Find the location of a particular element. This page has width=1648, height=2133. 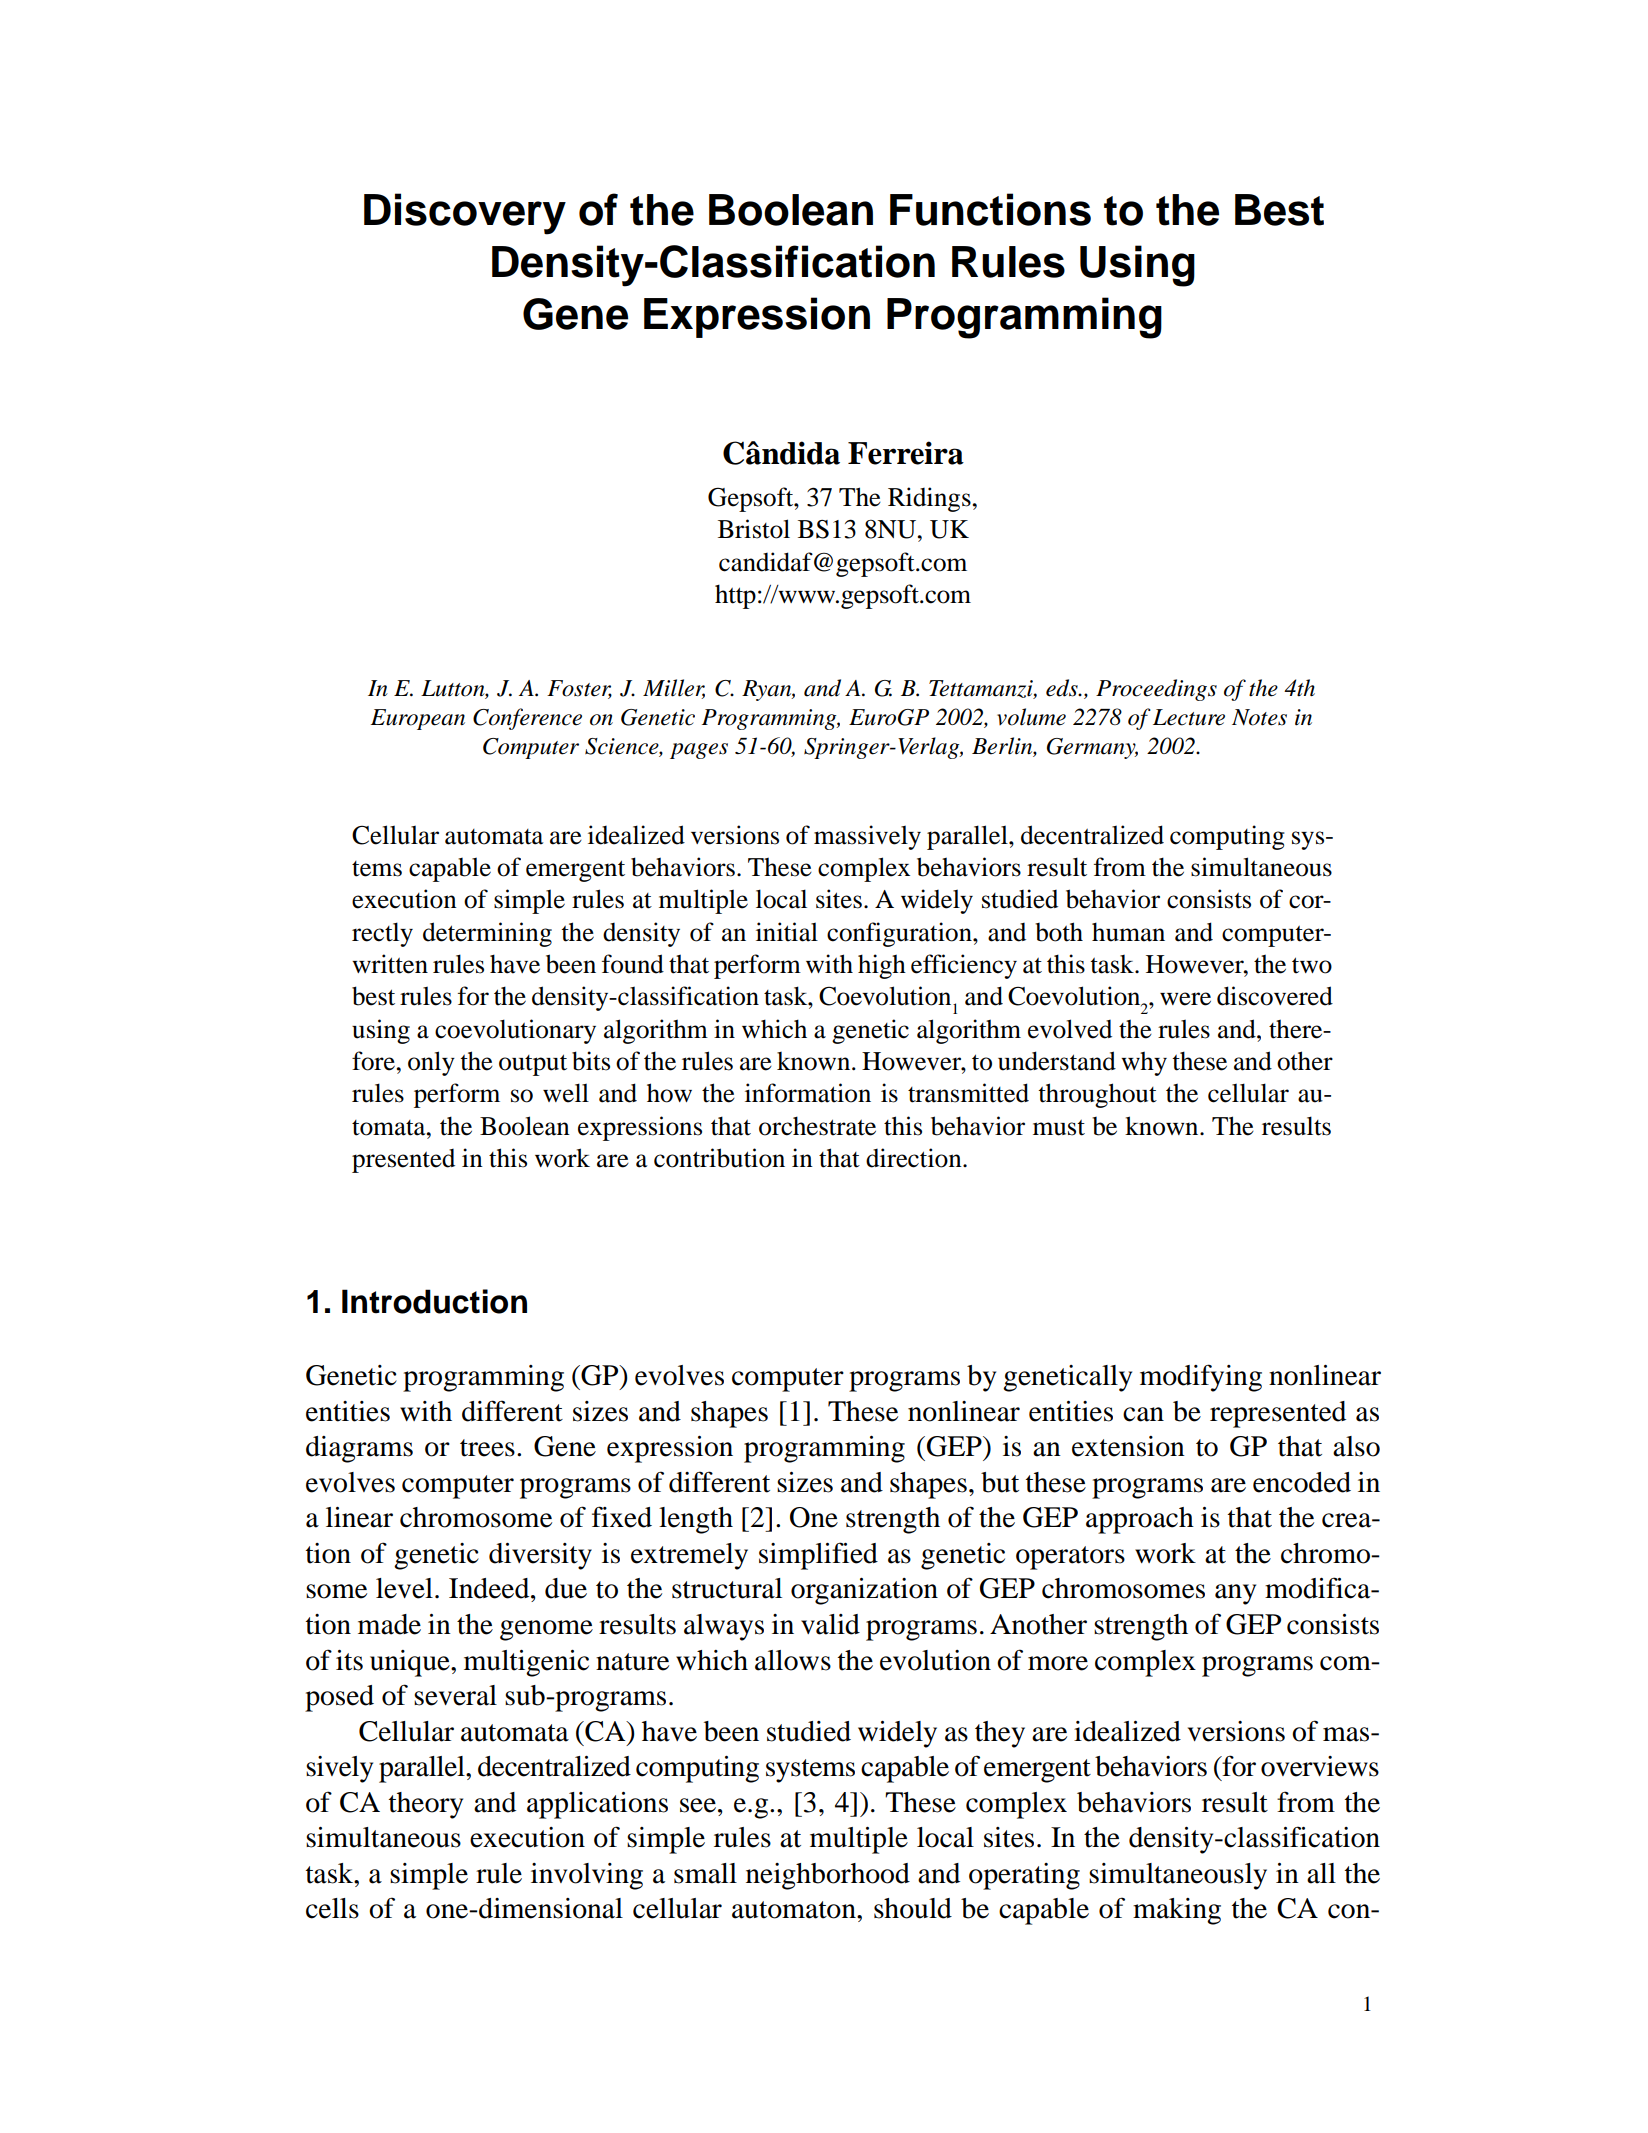

trees is located at coordinates (487, 1448).
